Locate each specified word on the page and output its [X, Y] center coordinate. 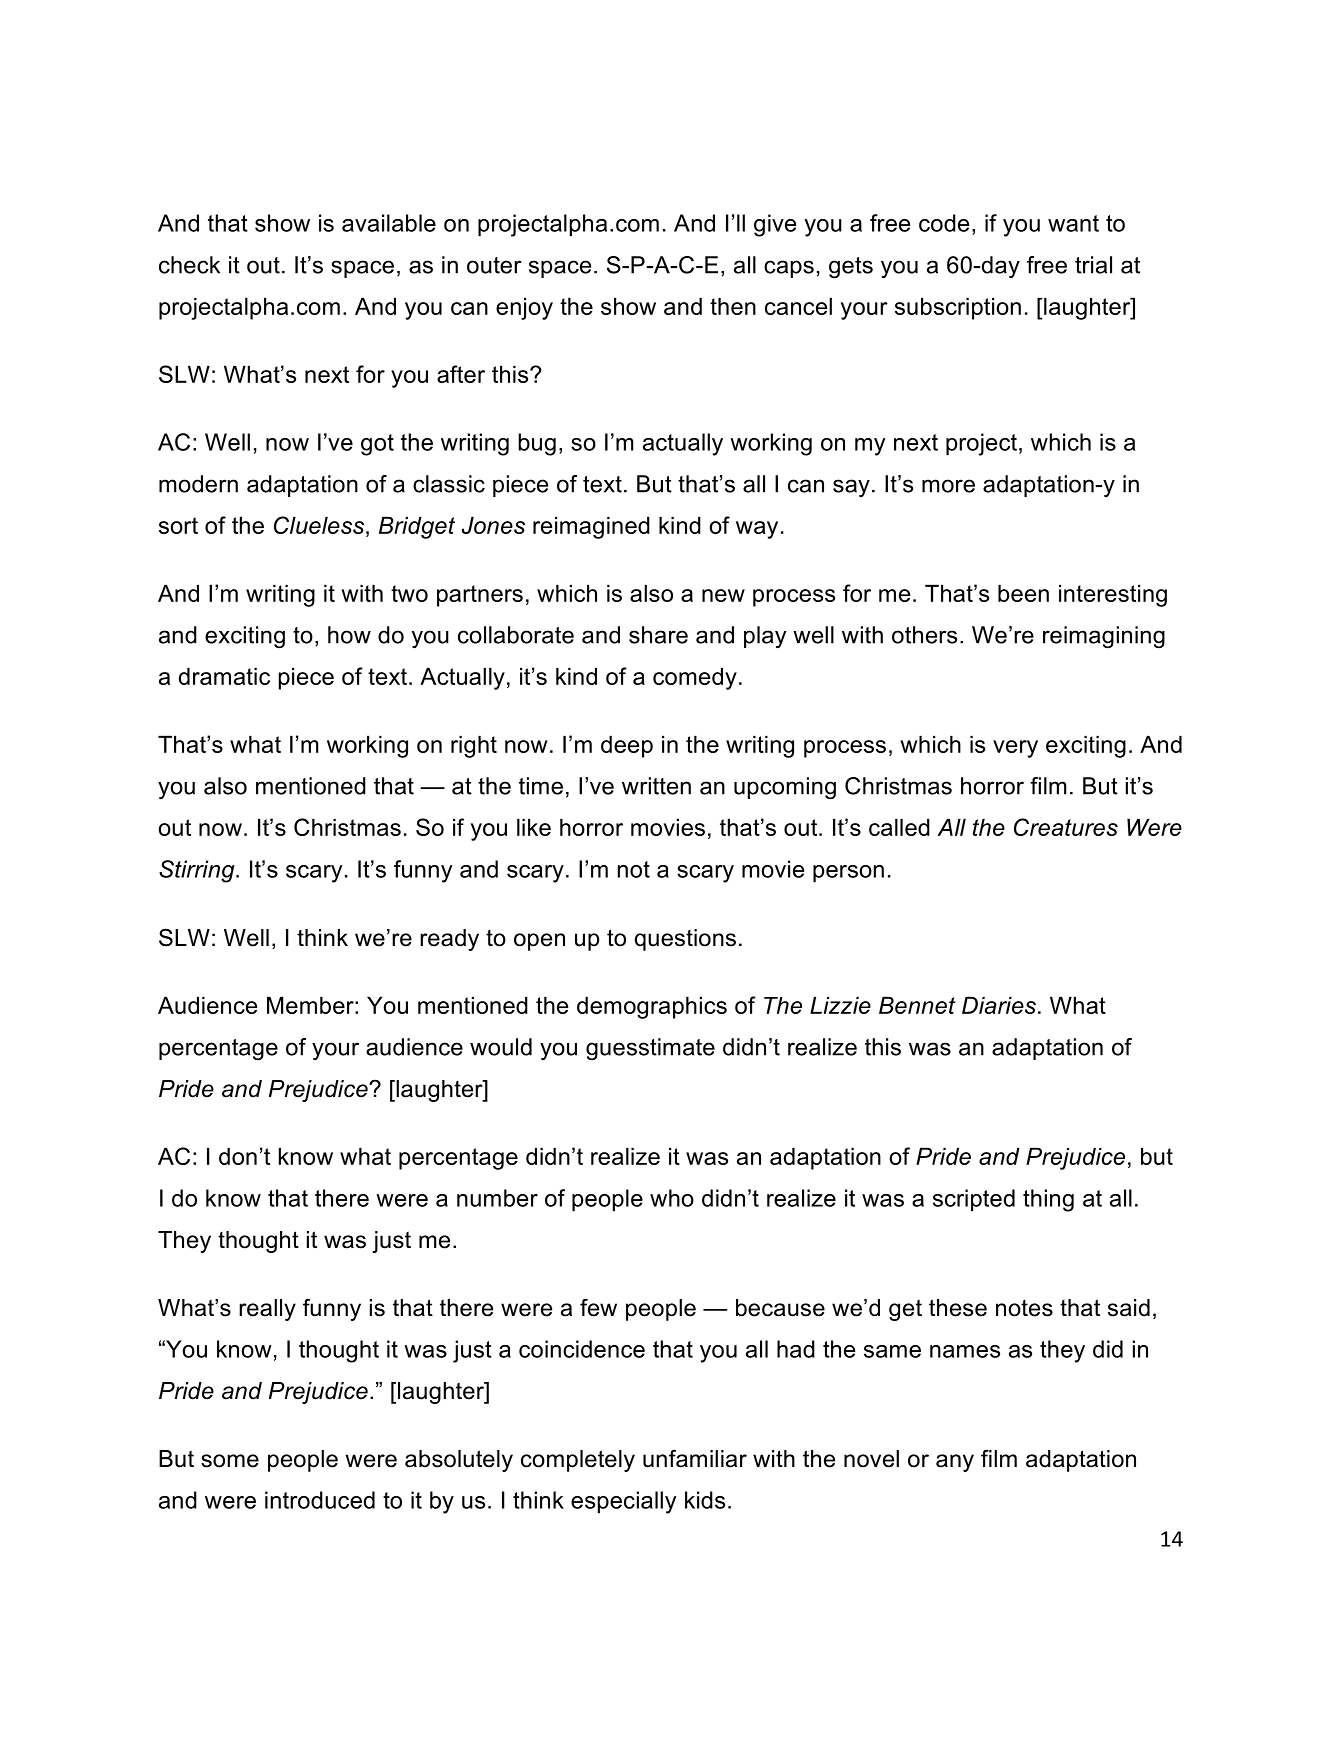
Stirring [198, 871]
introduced [320, 1500]
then [733, 306]
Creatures [1066, 827]
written [656, 786]
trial [1093, 265]
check [189, 265]
